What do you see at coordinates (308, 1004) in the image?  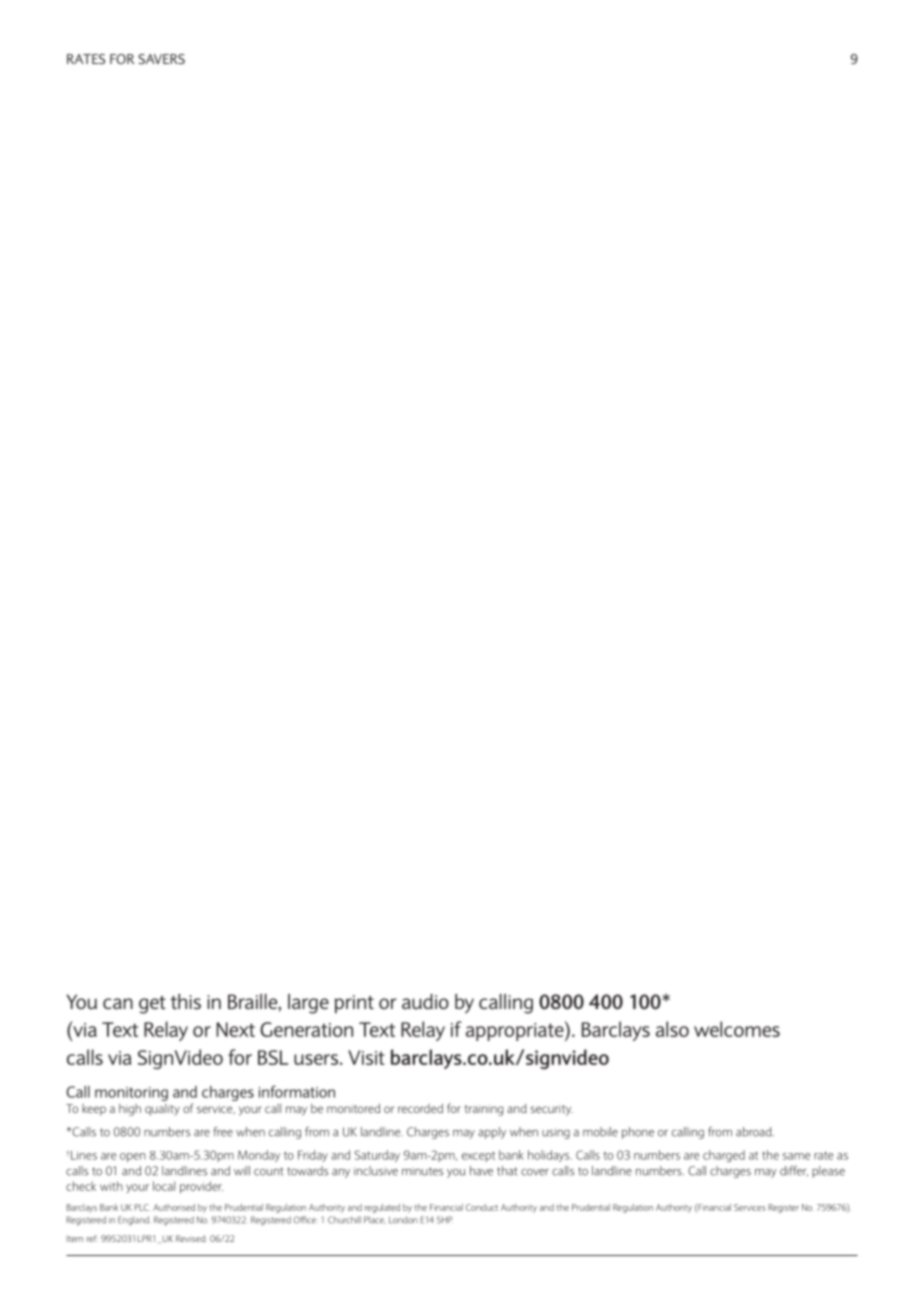 I see `large` at bounding box center [308, 1004].
